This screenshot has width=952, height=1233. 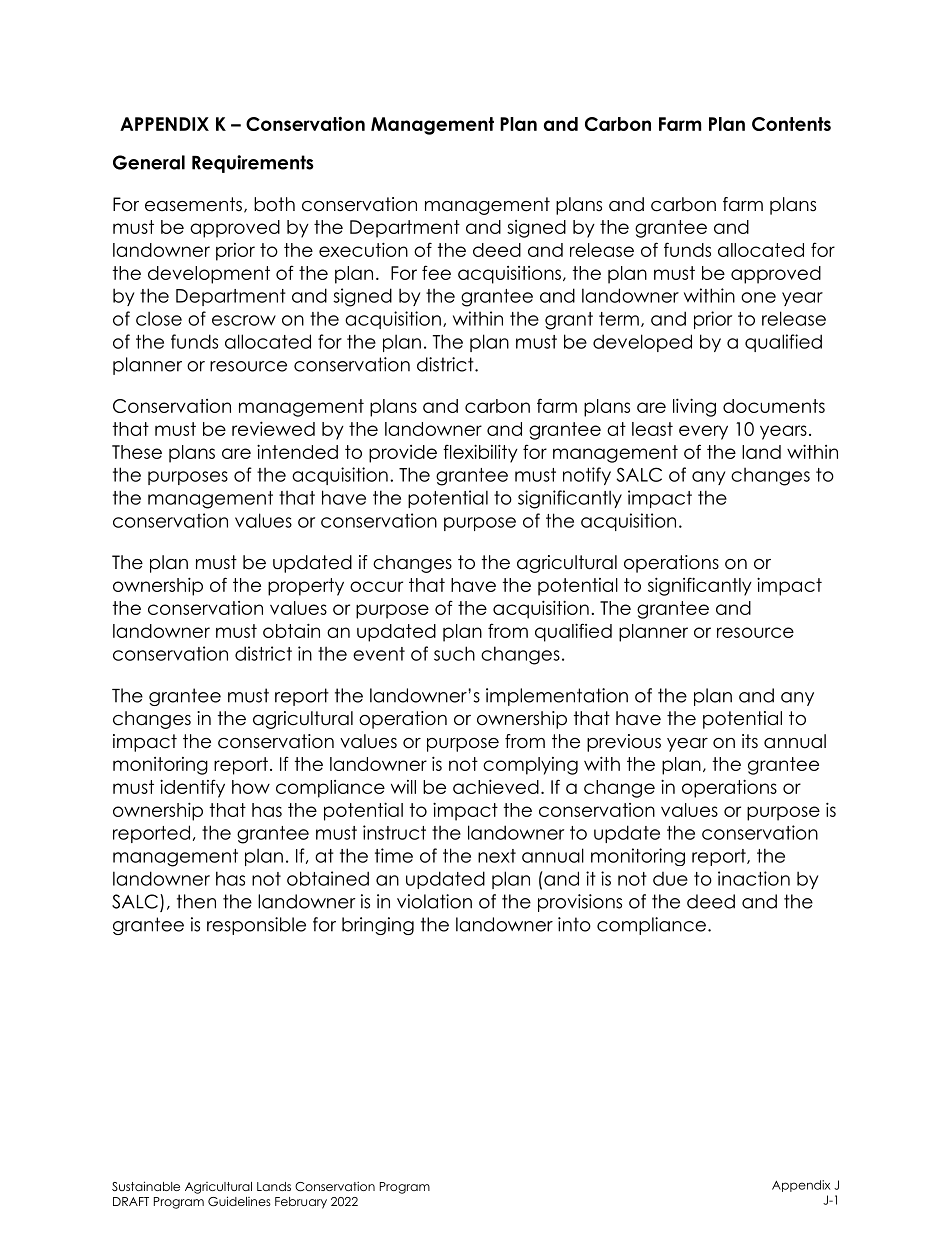 I want to click on every, so click(x=703, y=432).
